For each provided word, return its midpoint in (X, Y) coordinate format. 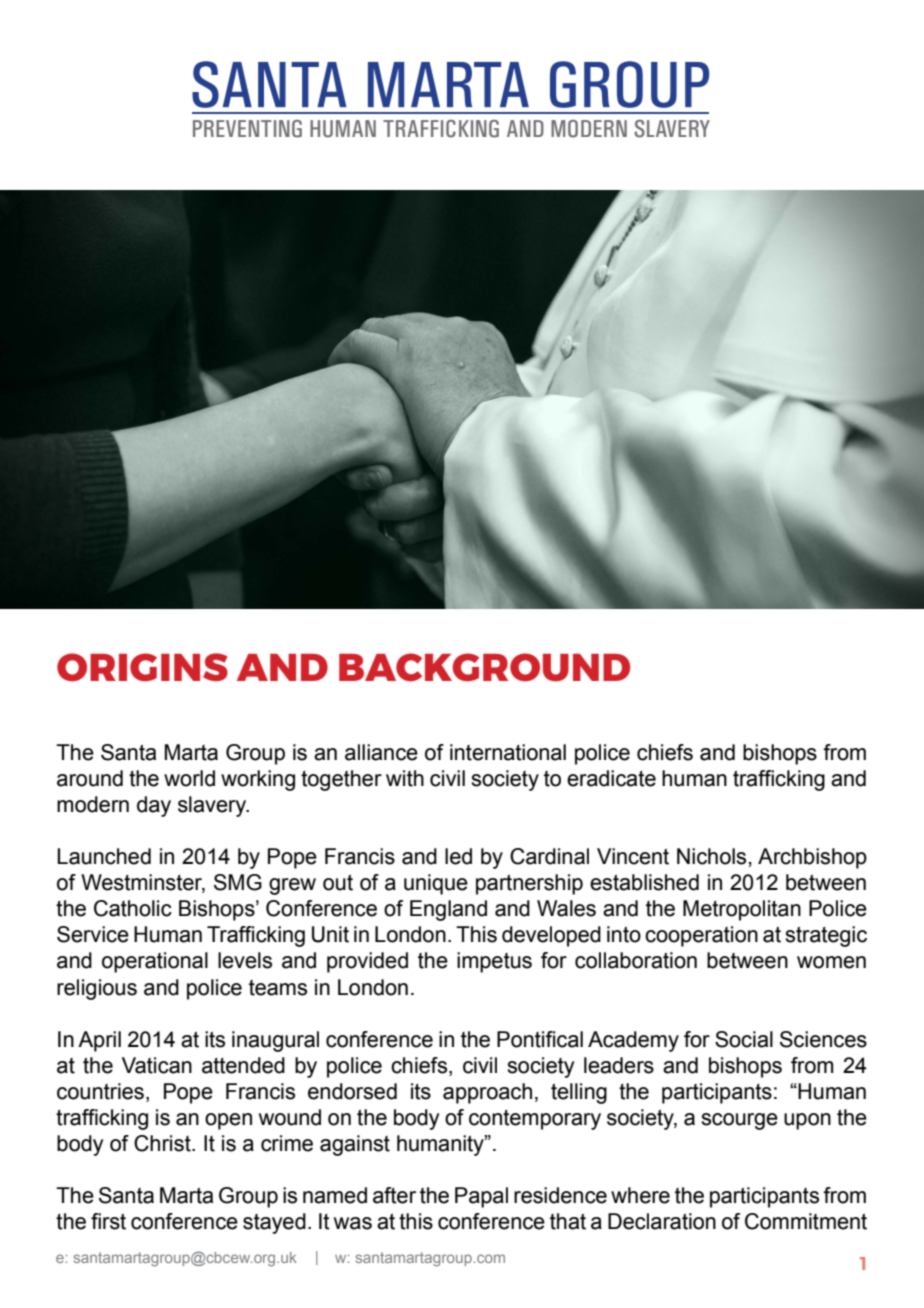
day (154, 806)
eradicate (611, 778)
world (189, 778)
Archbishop (812, 858)
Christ (163, 1143)
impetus (494, 962)
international (508, 752)
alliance (381, 752)
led (458, 856)
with (405, 778)
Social (744, 1039)
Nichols (711, 856)
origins (142, 667)
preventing (247, 129)
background (484, 667)
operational (155, 962)
